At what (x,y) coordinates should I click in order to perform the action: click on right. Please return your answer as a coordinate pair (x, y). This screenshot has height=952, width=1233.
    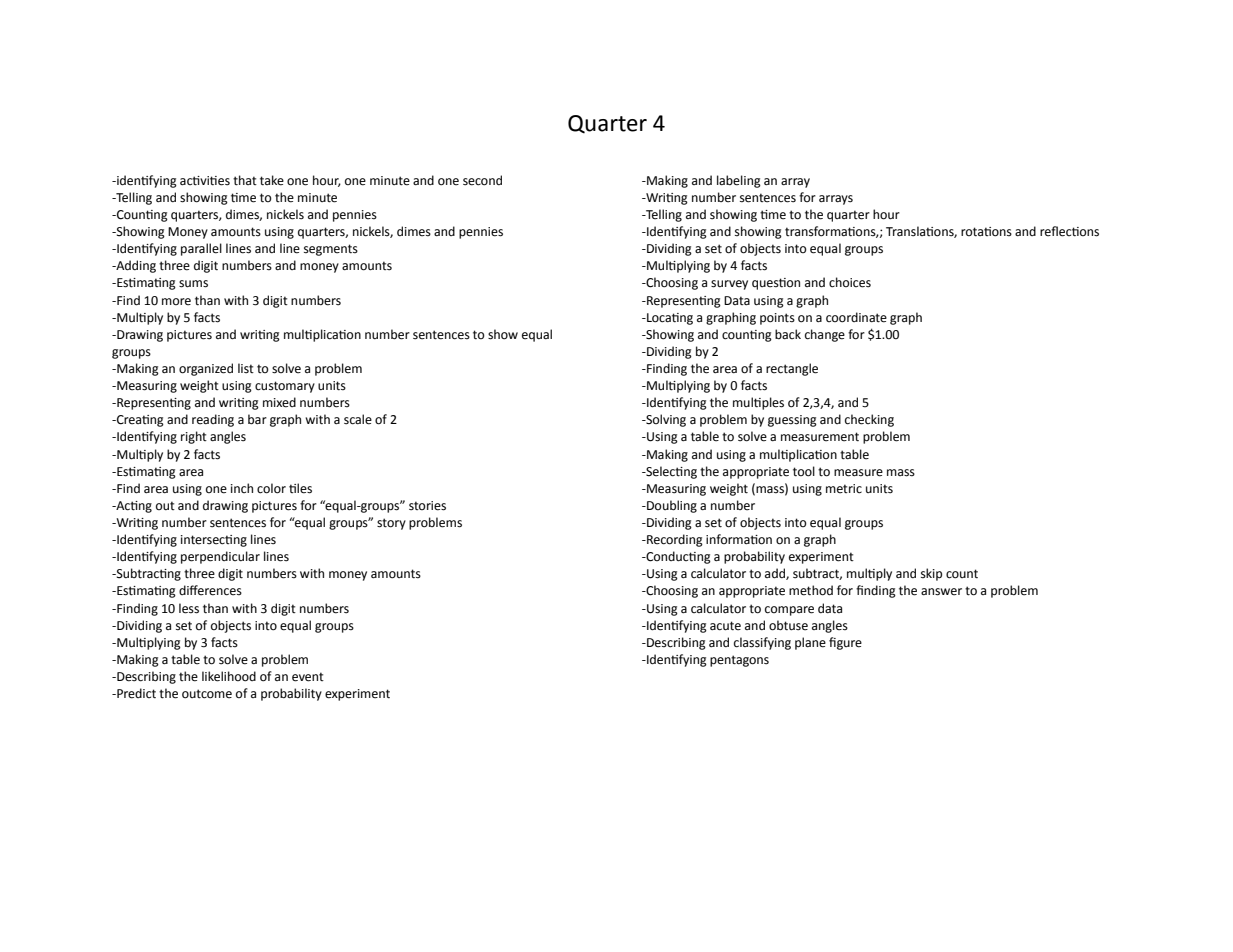
    Looking at the image, I should click on (194, 437).
